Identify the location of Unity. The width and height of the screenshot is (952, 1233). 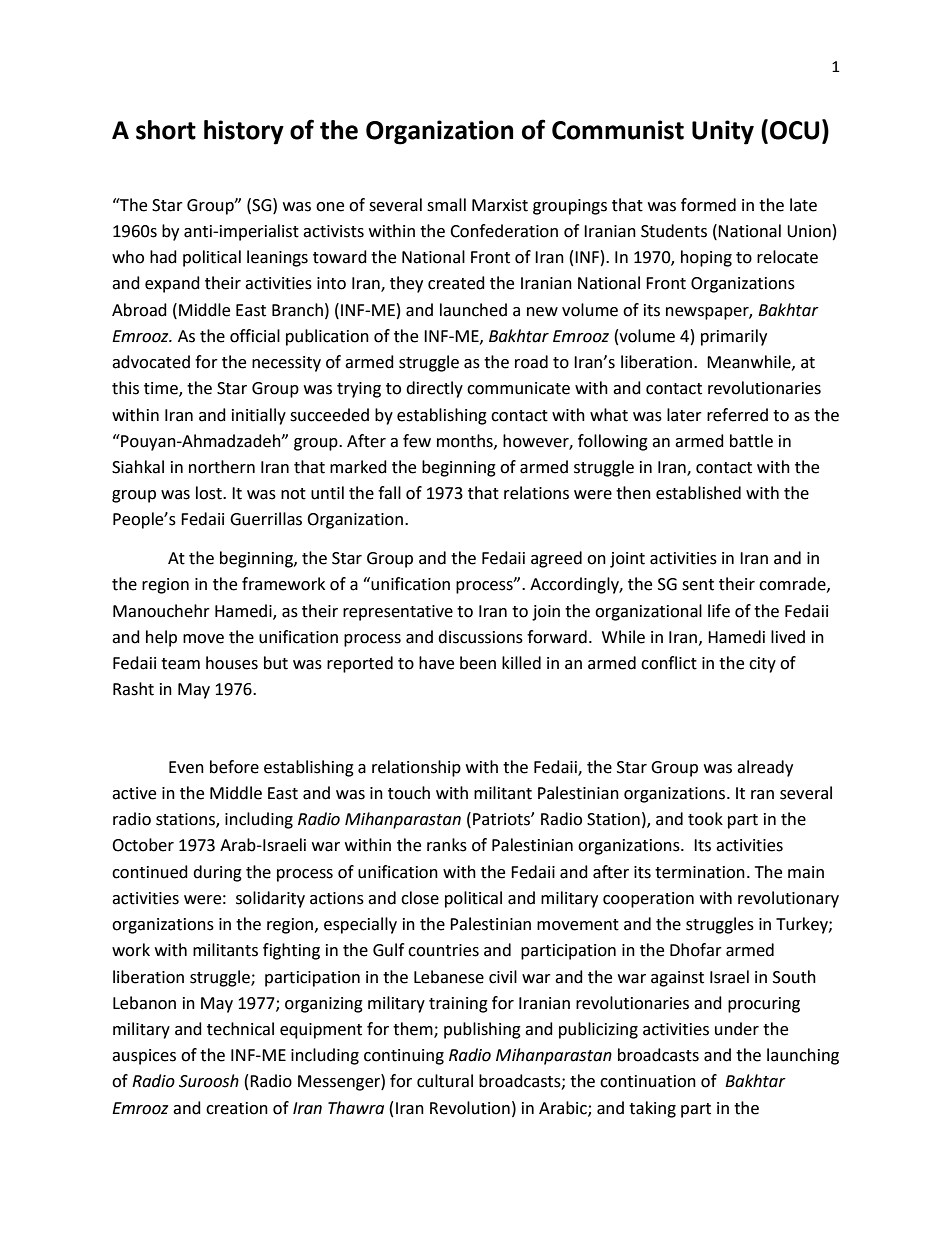
(723, 132).
